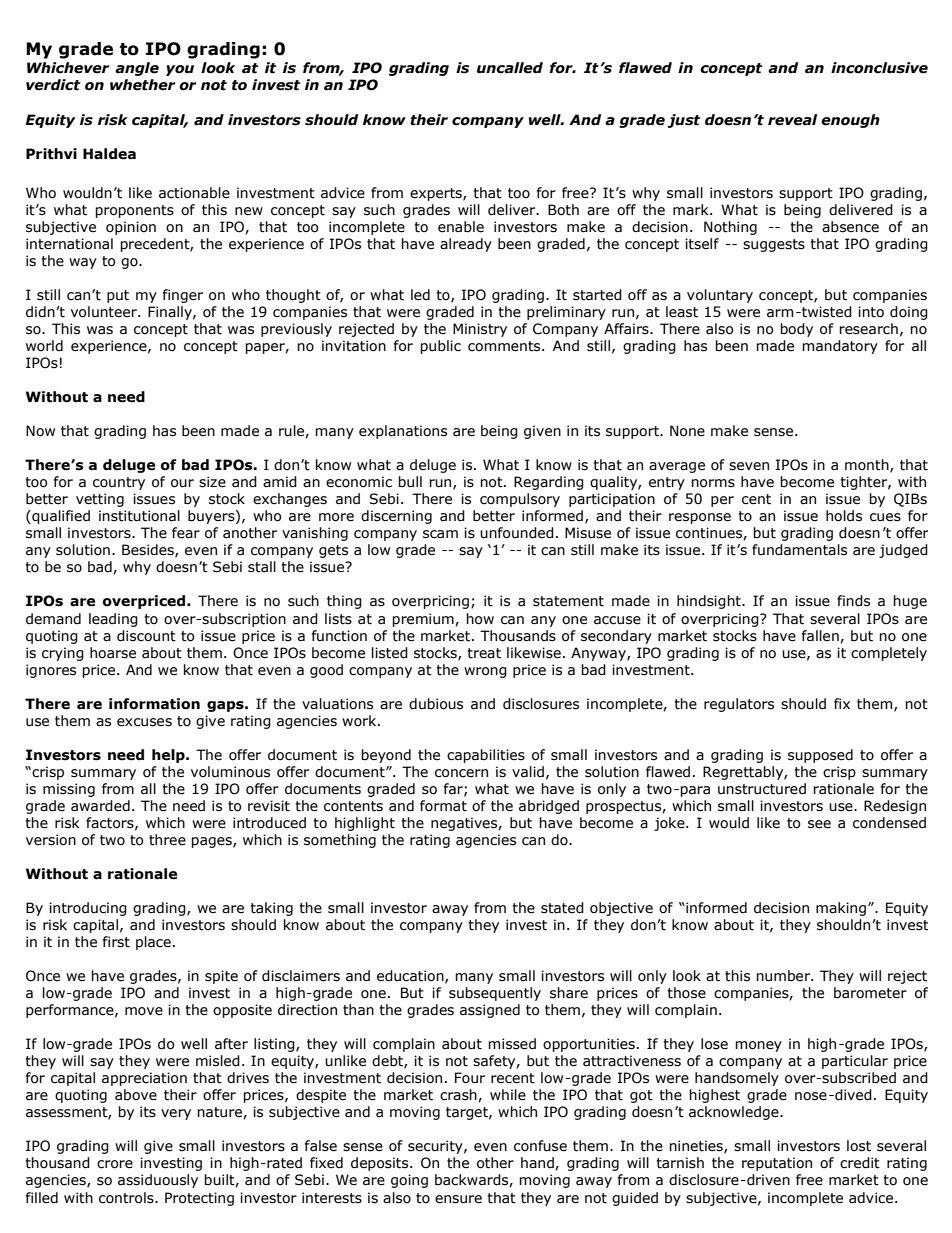  I want to click on uncalled, so click(510, 68).
